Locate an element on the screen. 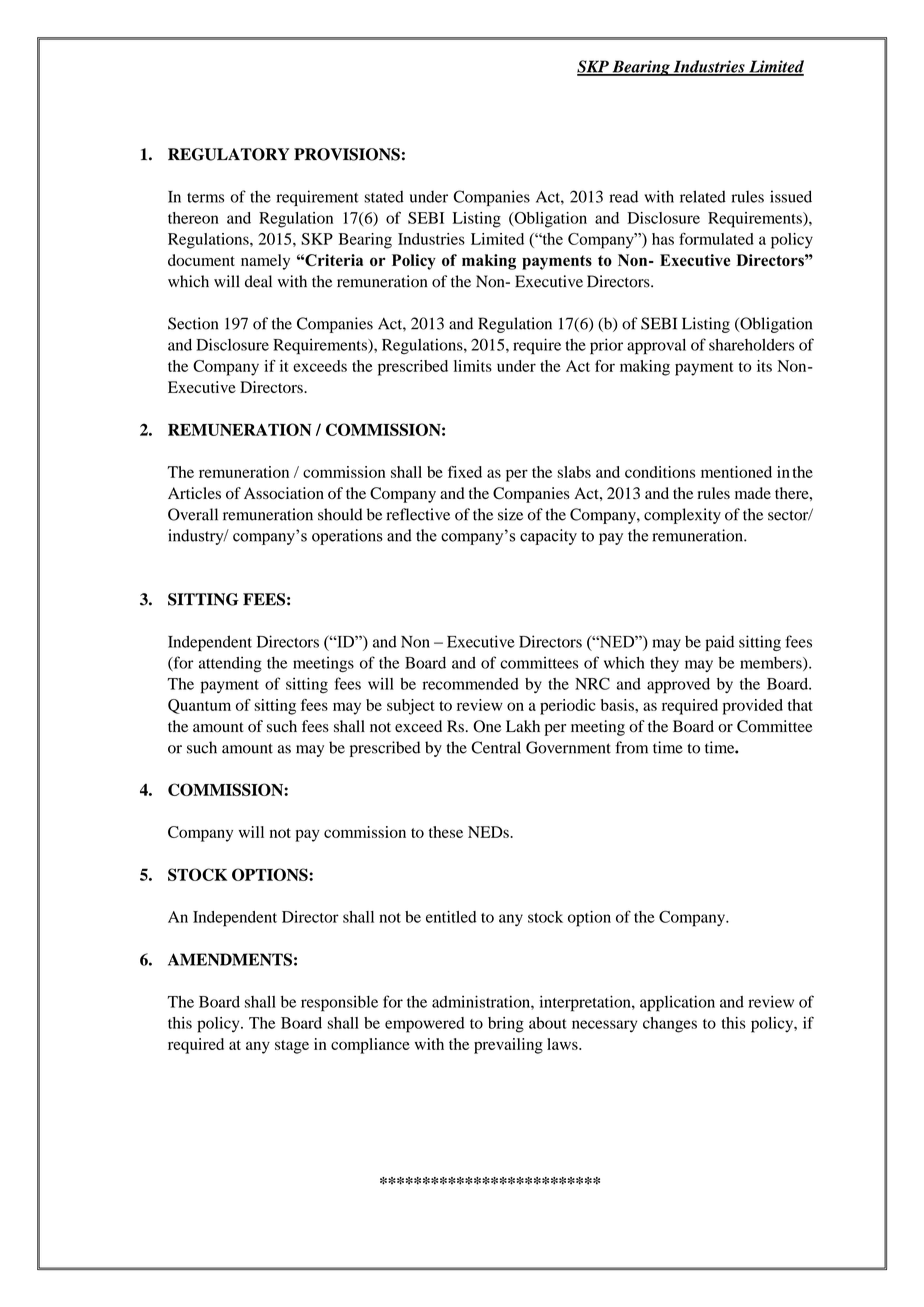  stage is located at coordinates (292, 1047).
